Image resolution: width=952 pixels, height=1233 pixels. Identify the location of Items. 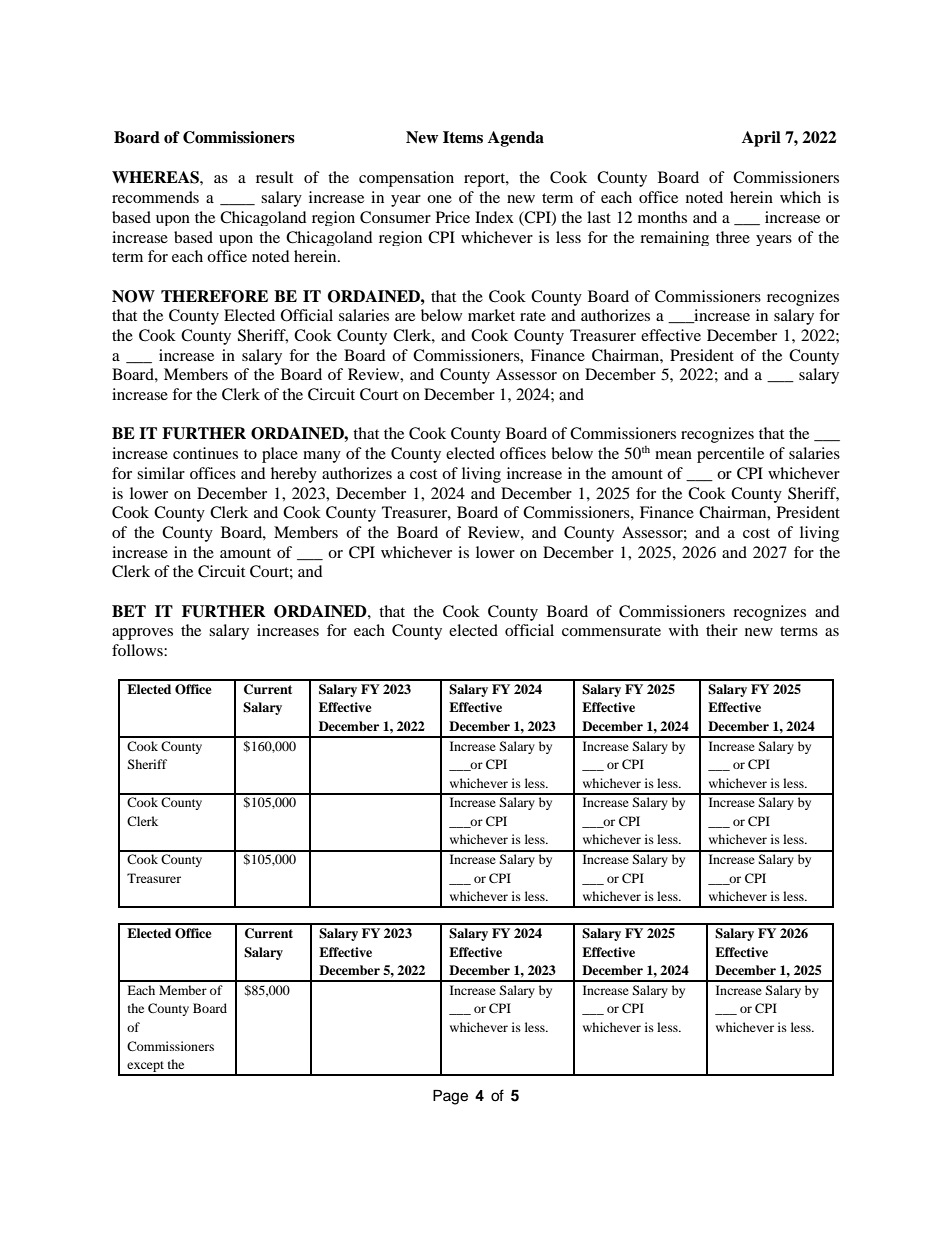
(463, 137).
